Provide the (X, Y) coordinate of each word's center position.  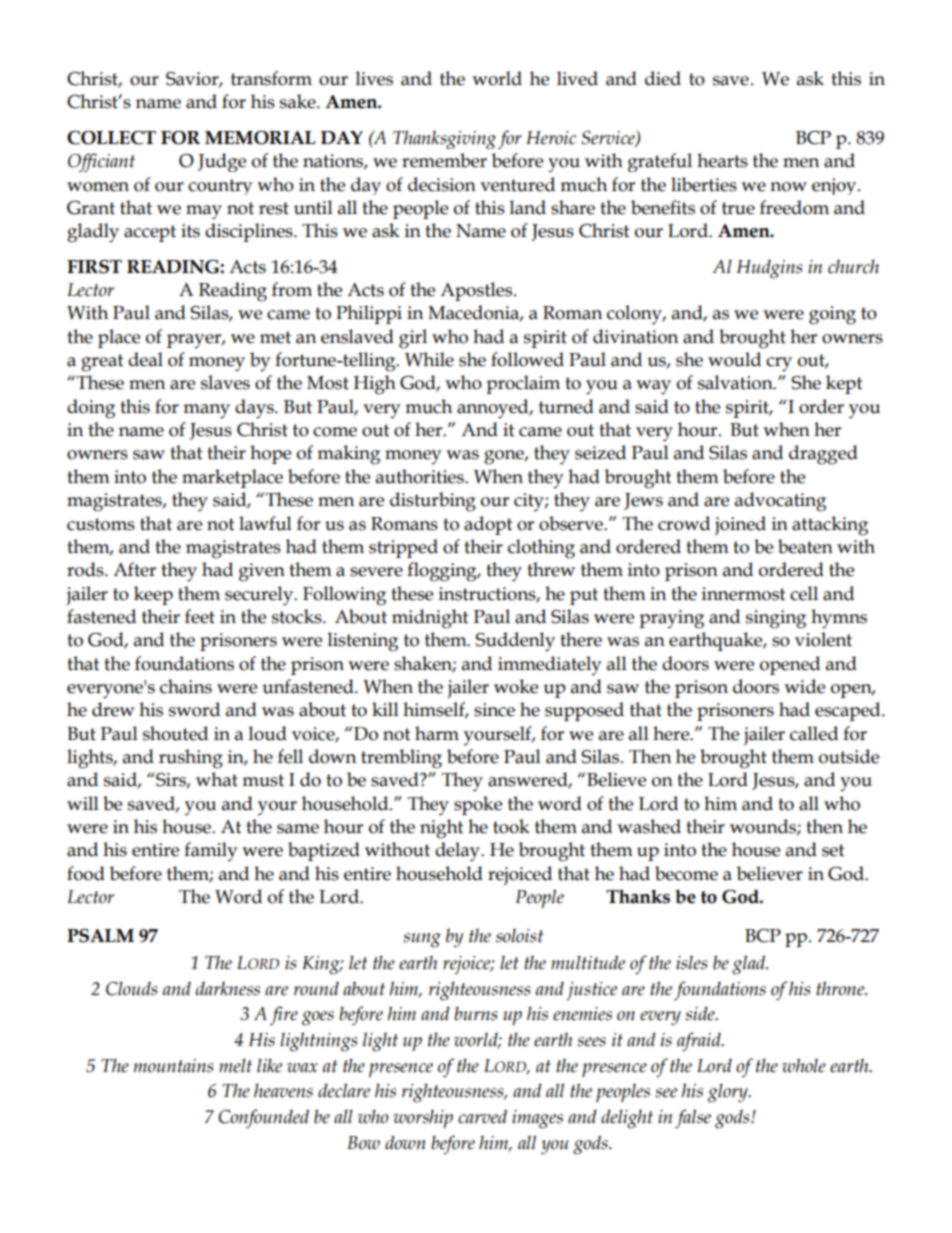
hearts (722, 160)
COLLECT (111, 138)
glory (729, 1093)
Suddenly (515, 642)
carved (482, 1116)
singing (776, 619)
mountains (173, 1066)
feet (200, 616)
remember (444, 160)
